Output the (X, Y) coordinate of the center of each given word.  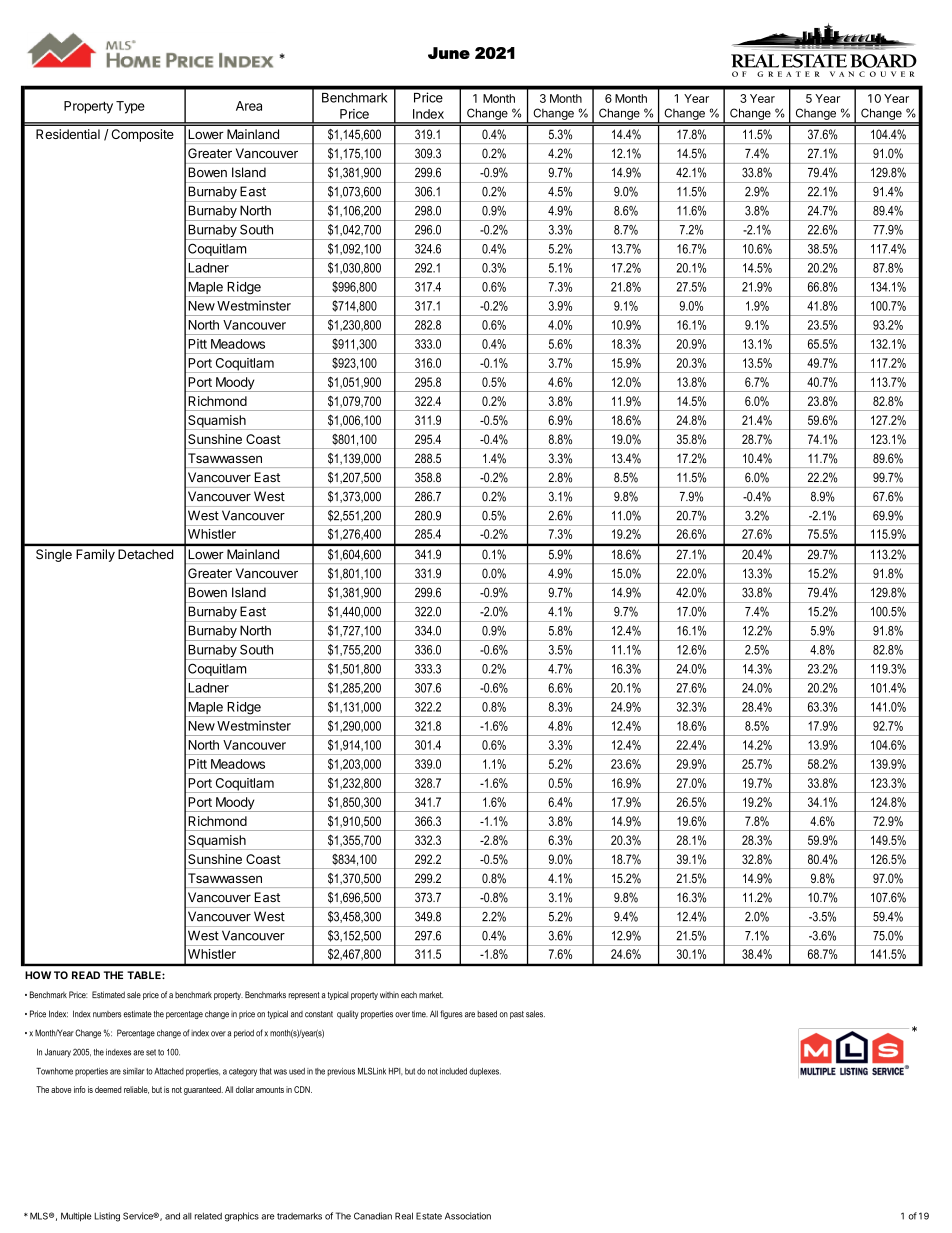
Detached (145, 554)
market (431, 995)
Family (95, 555)
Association (468, 1216)
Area (249, 106)
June (449, 53)
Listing (107, 1217)
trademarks (299, 1216)
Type (130, 107)
